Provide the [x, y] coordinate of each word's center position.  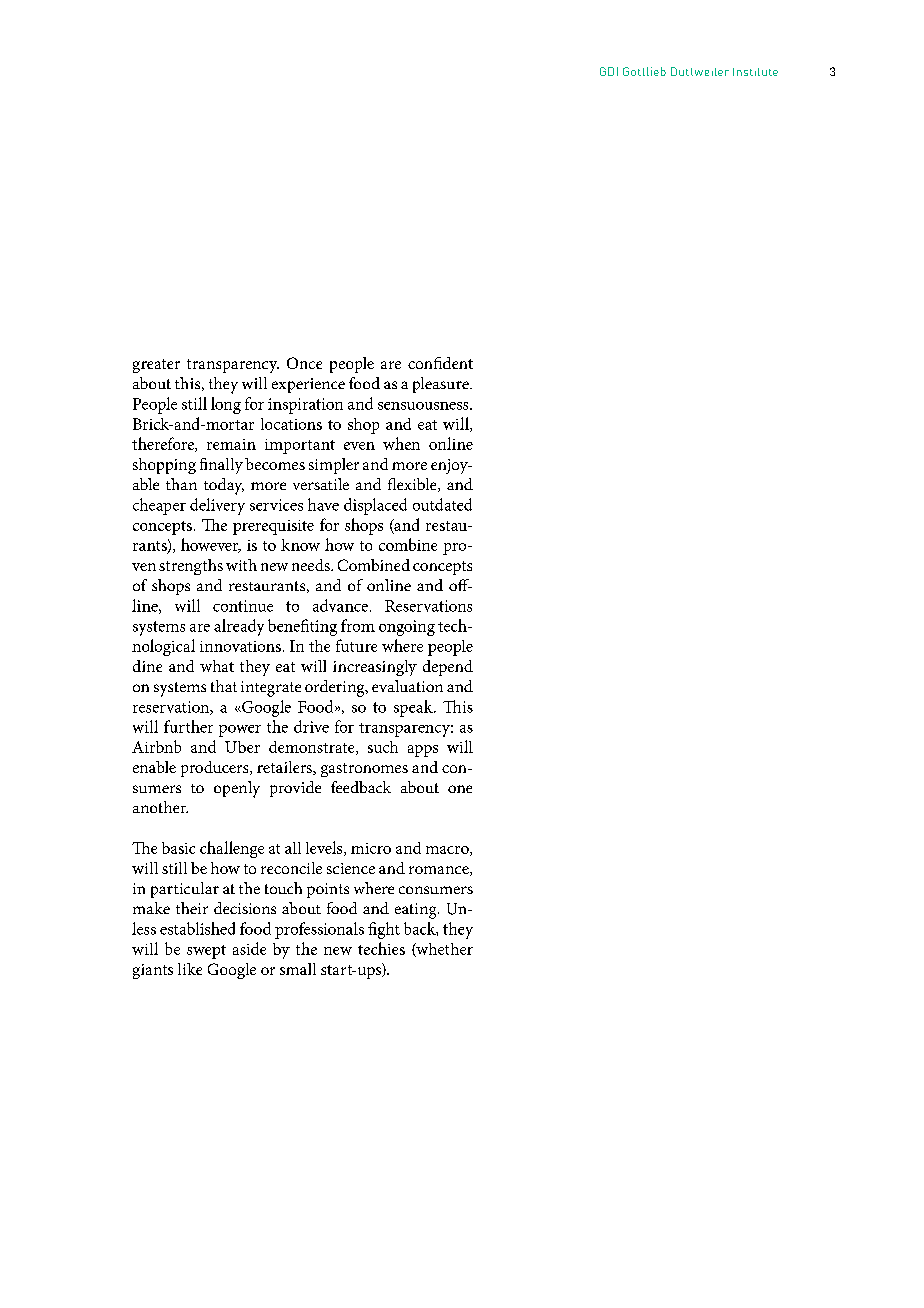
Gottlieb [644, 71]
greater [156, 366]
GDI [609, 71]
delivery [217, 506]
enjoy [450, 466]
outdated [442, 504]
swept [206, 952]
